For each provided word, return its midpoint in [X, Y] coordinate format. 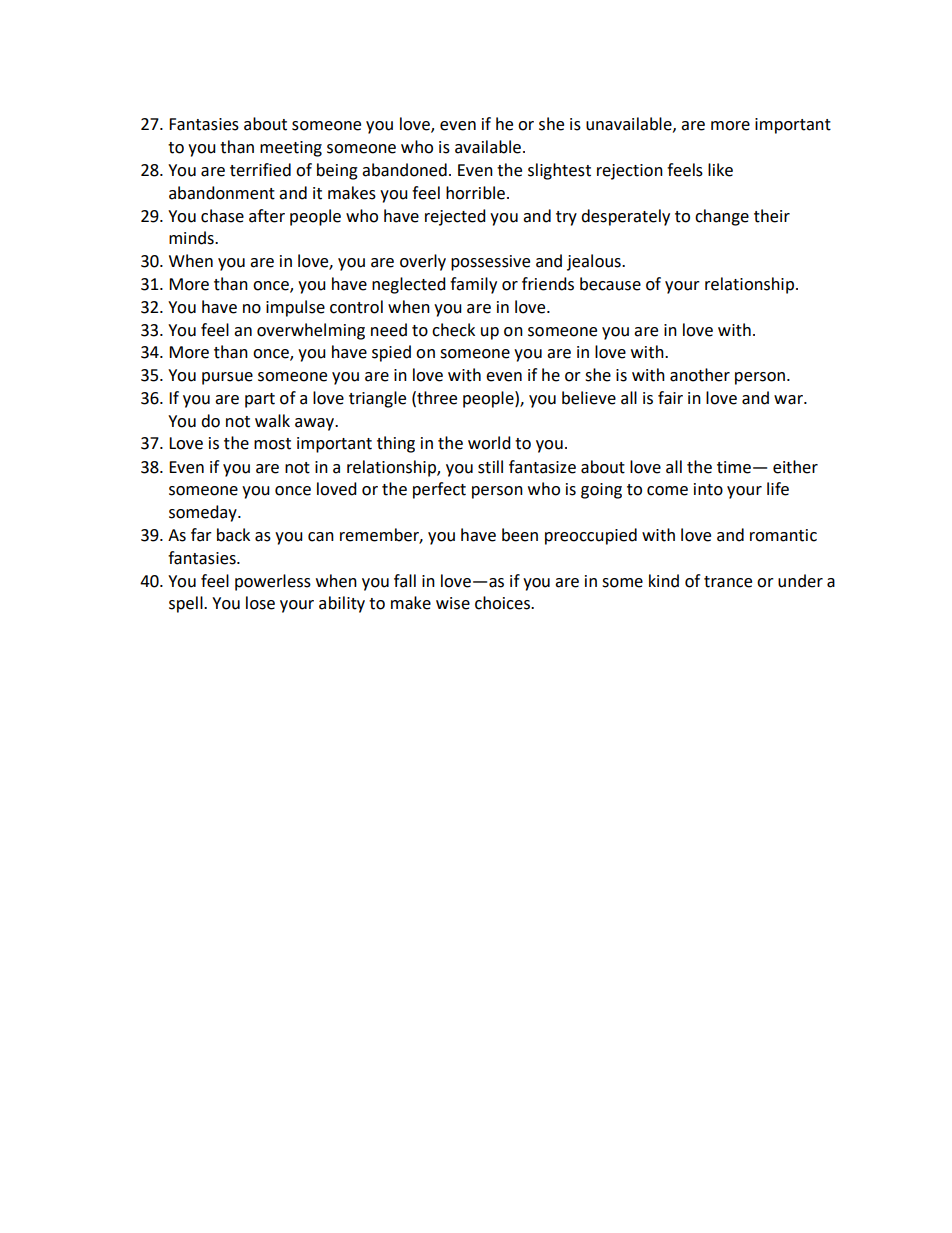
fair [670, 398]
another [700, 375]
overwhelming [311, 331]
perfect [439, 490]
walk [272, 421]
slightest [559, 171]
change [722, 217]
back [233, 535]
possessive [490, 263]
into [708, 489]
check [453, 330]
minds [192, 238]
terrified [260, 170]
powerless [273, 582]
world [489, 443]
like [720, 170]
